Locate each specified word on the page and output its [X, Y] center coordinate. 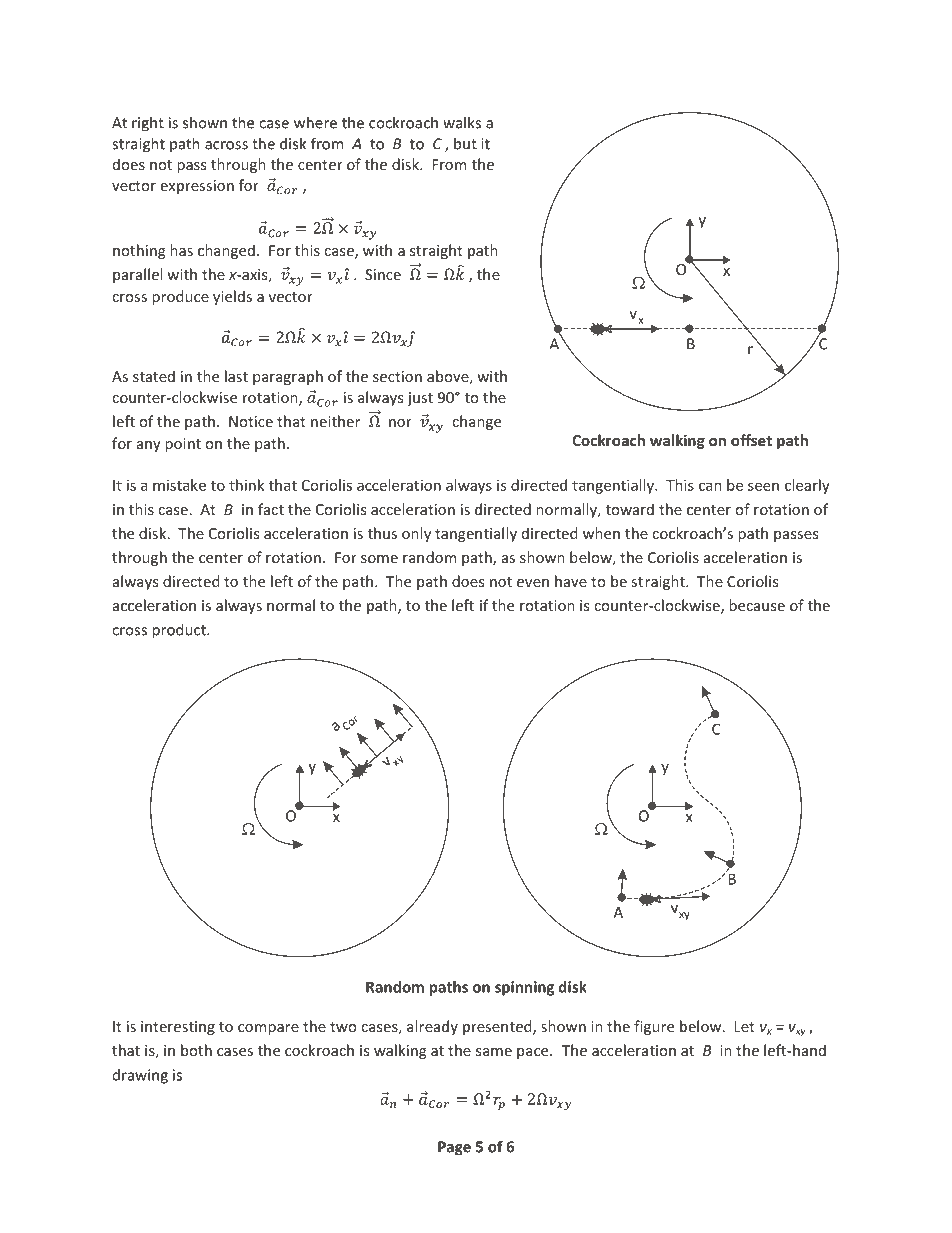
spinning [524, 988]
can [710, 486]
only [416, 534]
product [180, 631]
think [246, 485]
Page [454, 1148]
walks [462, 122]
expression [197, 187]
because [757, 605]
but [465, 143]
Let [744, 1026]
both [196, 1050]
